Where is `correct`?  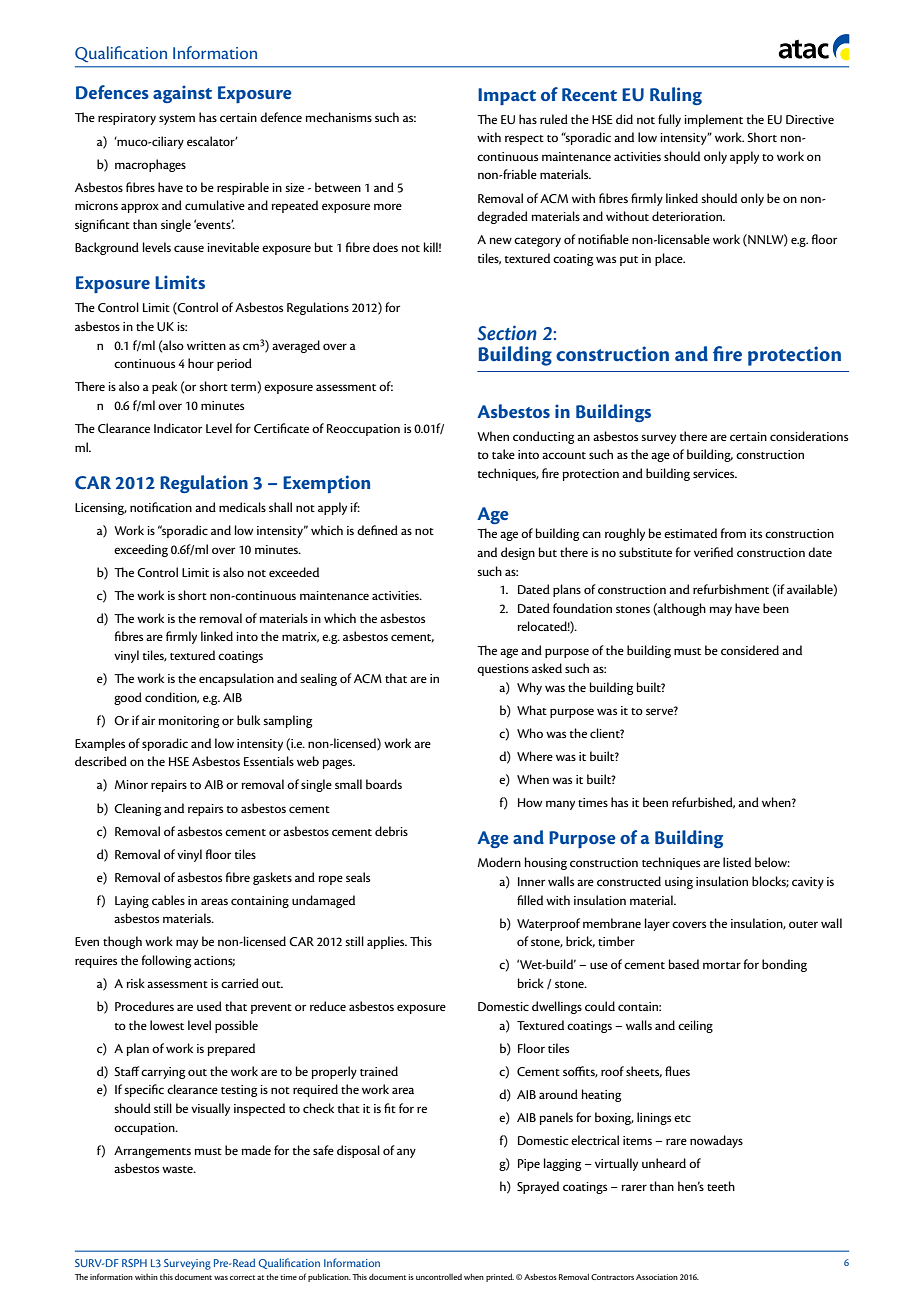
correct is located at coordinates (242, 1277).
